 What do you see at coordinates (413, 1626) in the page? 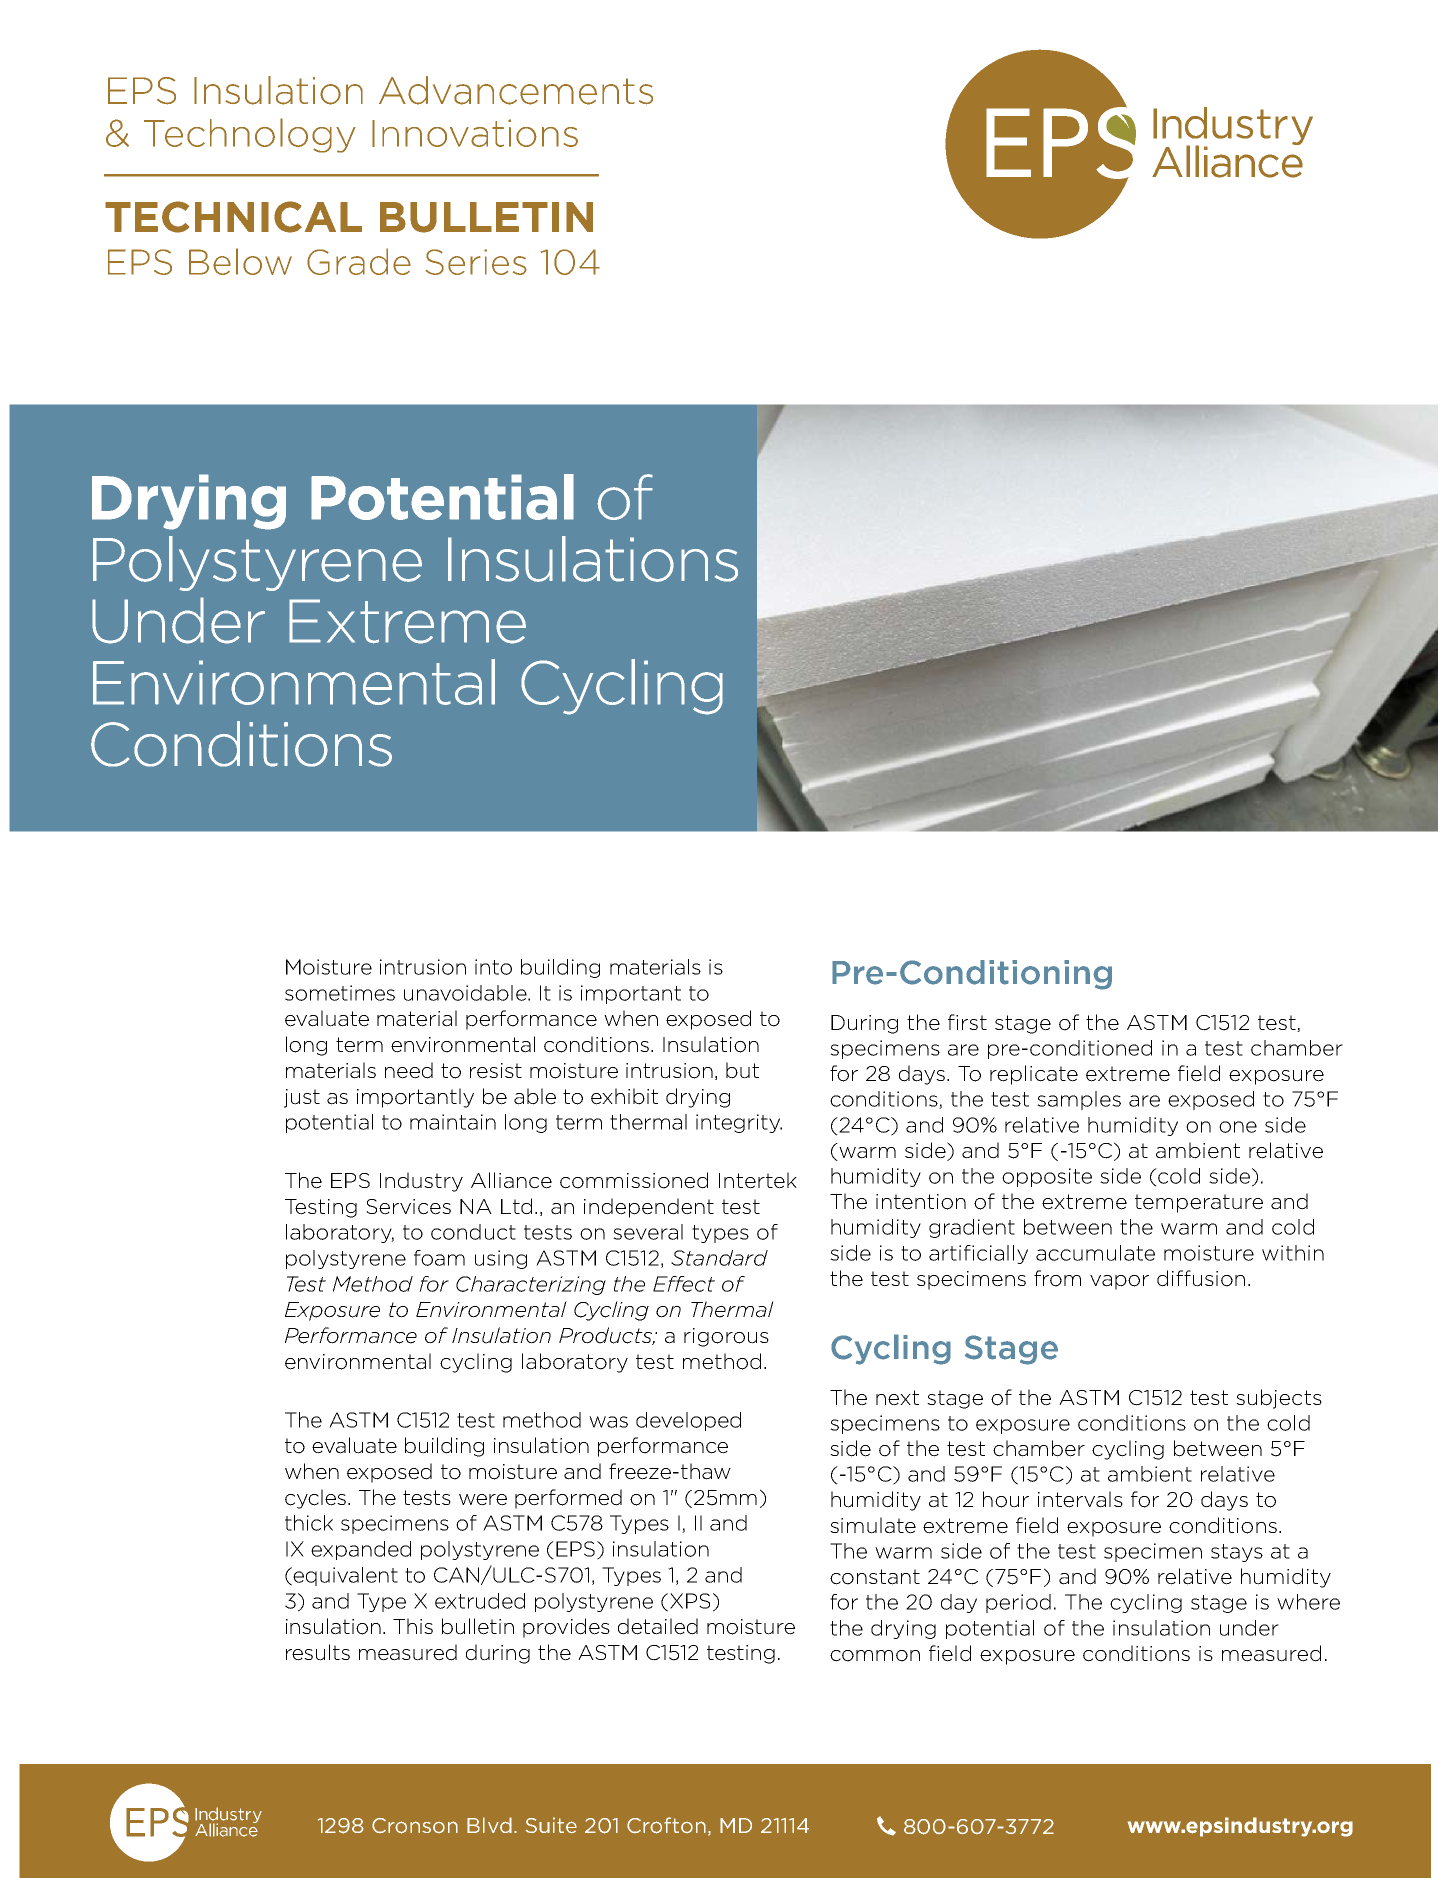
I see `This` at bounding box center [413, 1626].
